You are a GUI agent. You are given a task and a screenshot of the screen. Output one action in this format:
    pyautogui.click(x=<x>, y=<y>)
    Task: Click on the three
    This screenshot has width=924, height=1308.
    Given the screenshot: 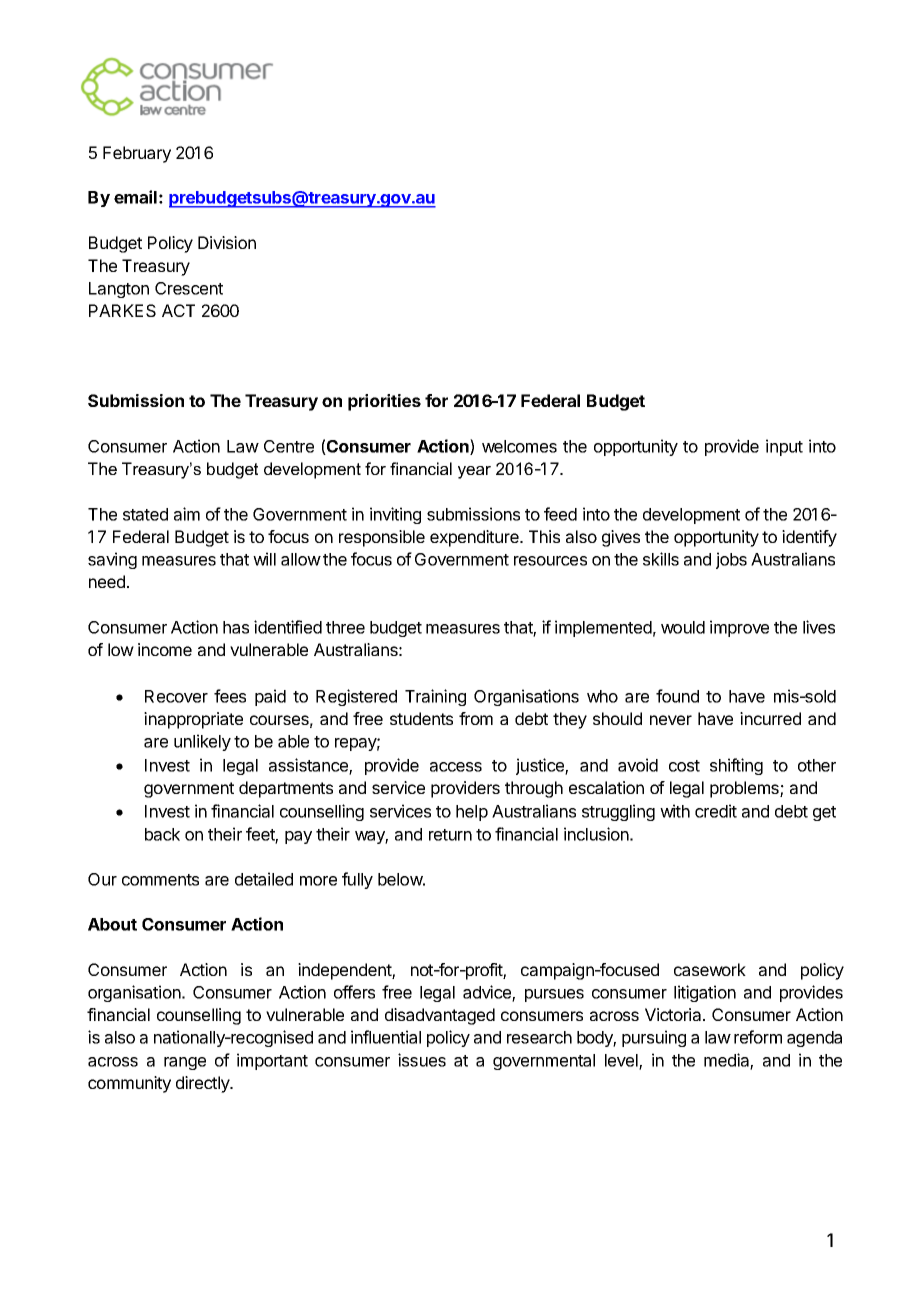 What is the action you would take?
    pyautogui.click(x=345, y=627)
